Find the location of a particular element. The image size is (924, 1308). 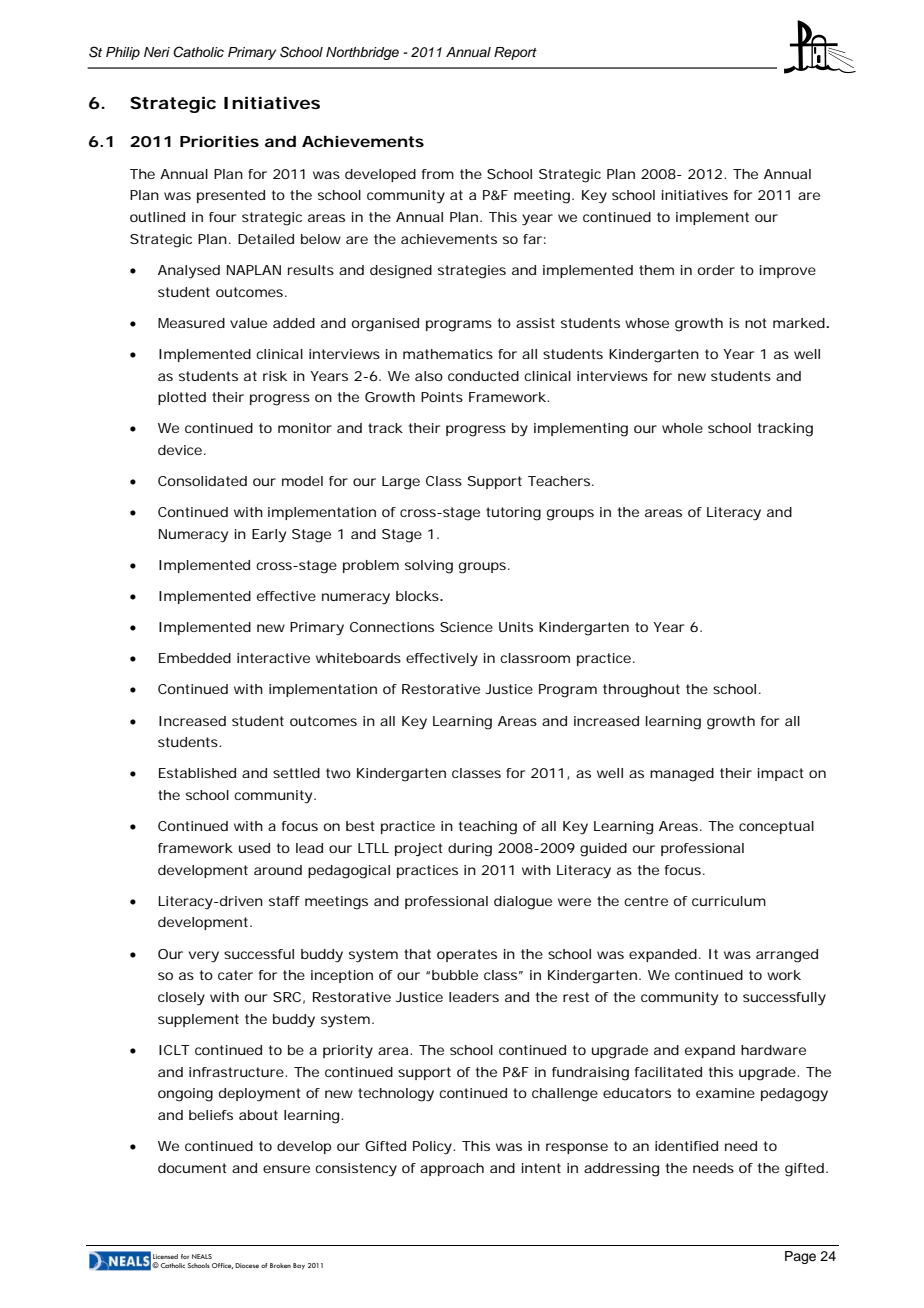

Office is located at coordinates (222, 1266).
